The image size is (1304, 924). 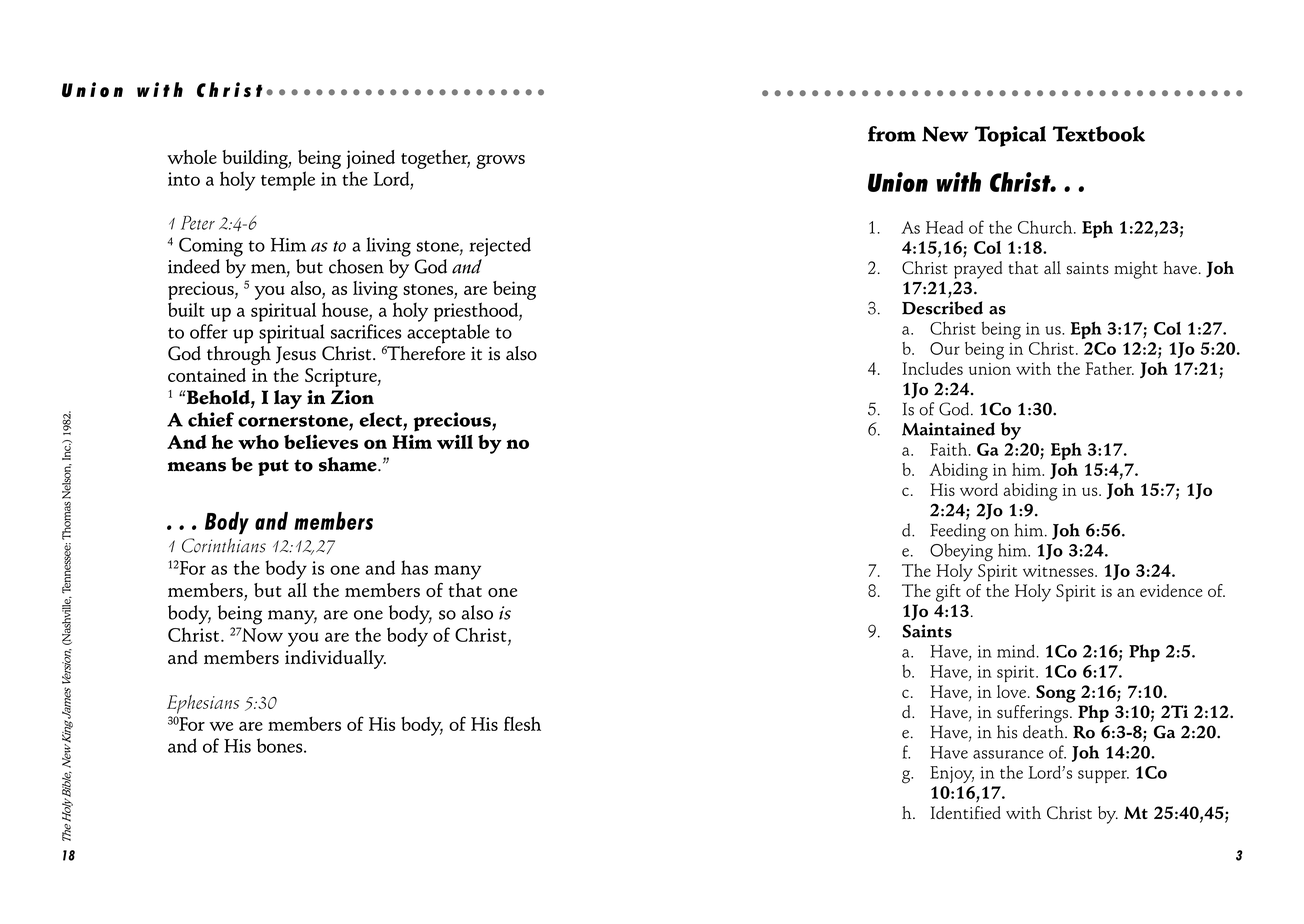 I want to click on sacrifices, so click(x=366, y=331).
